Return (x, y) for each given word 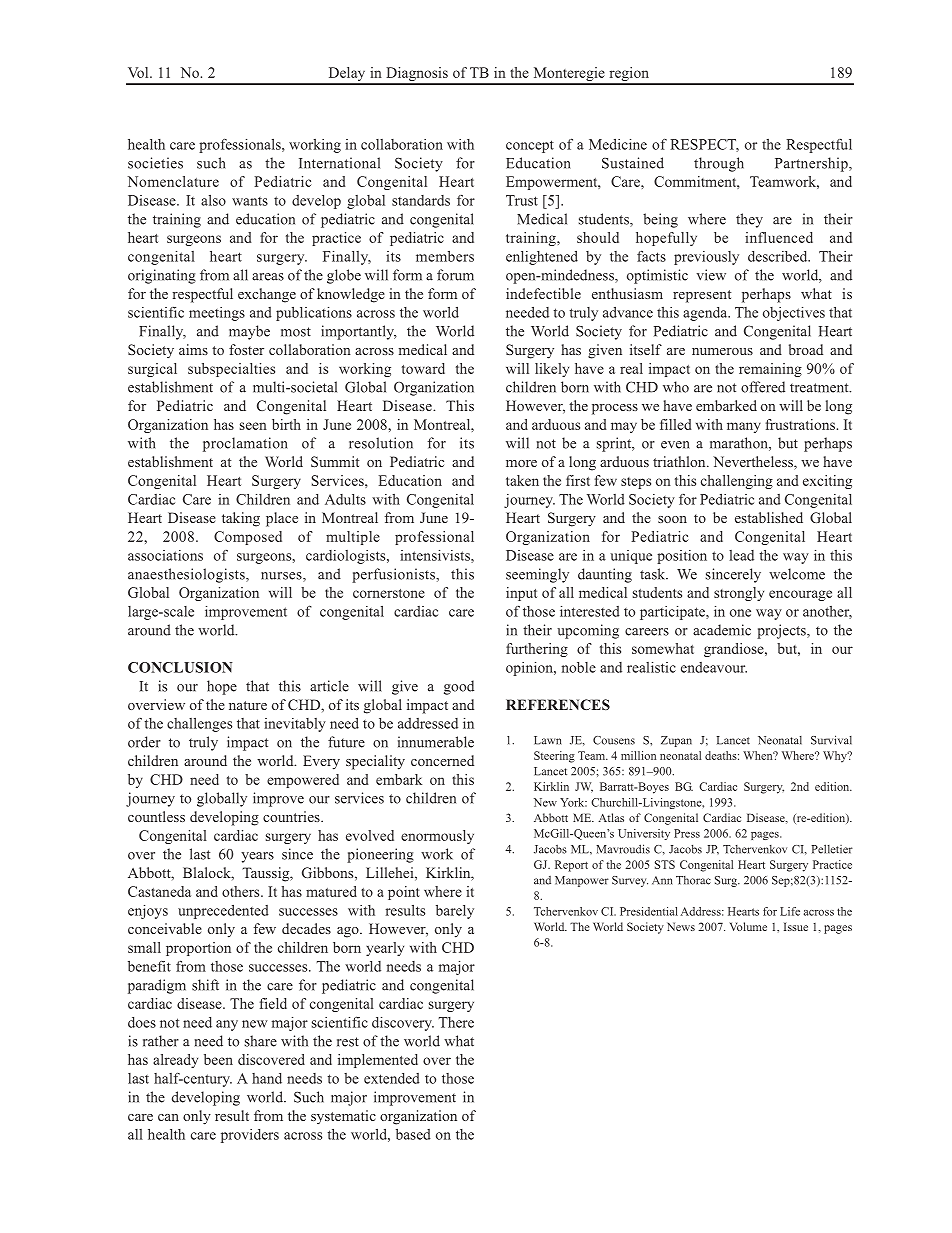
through (719, 164)
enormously (437, 837)
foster (246, 349)
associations (165, 555)
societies (155, 163)
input (521, 594)
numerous (722, 351)
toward (423, 368)
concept (530, 146)
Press (687, 833)
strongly (739, 594)
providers (250, 1136)
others (242, 891)
